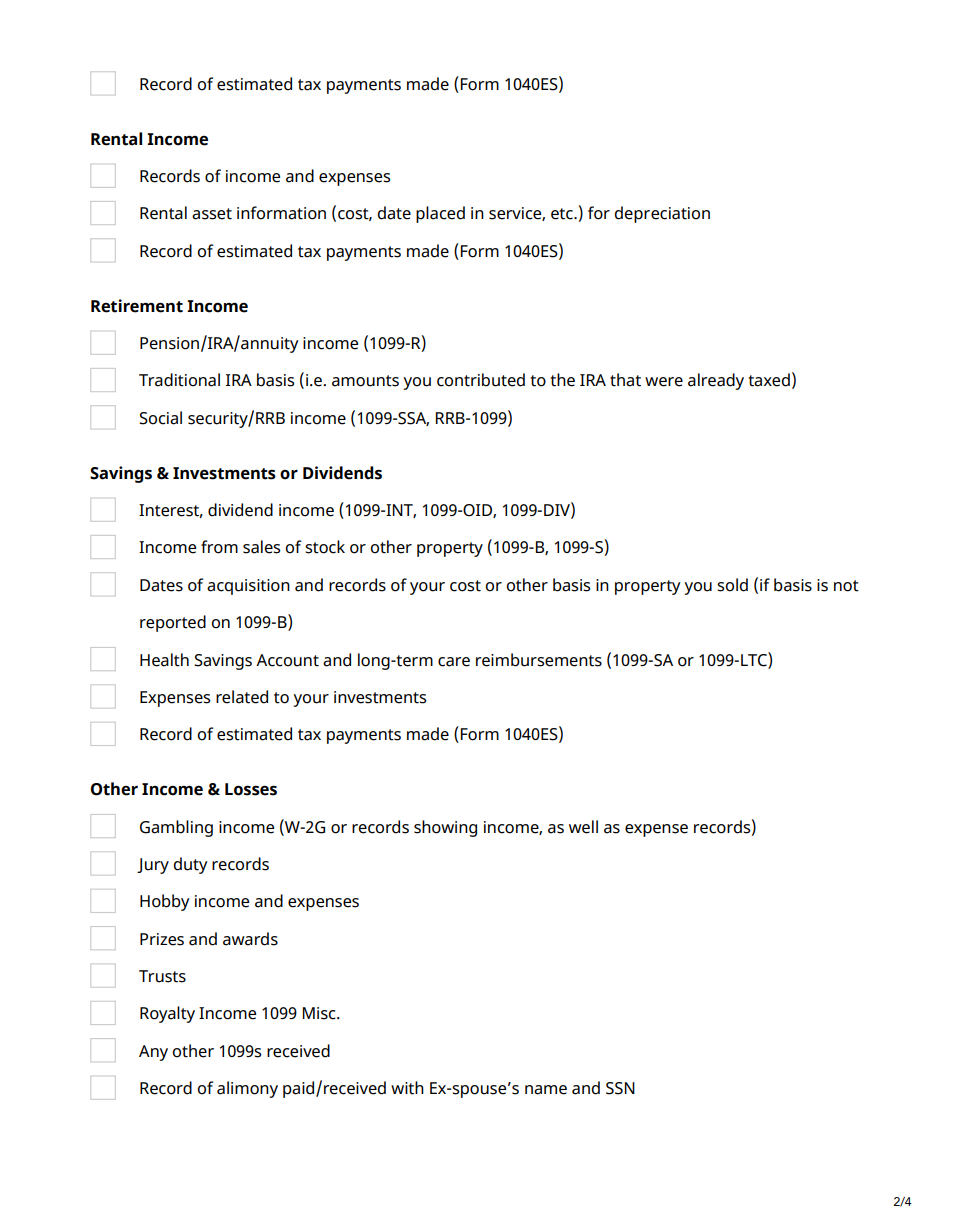 This screenshot has height=1232, width=953. I want to click on Health, so click(164, 660).
